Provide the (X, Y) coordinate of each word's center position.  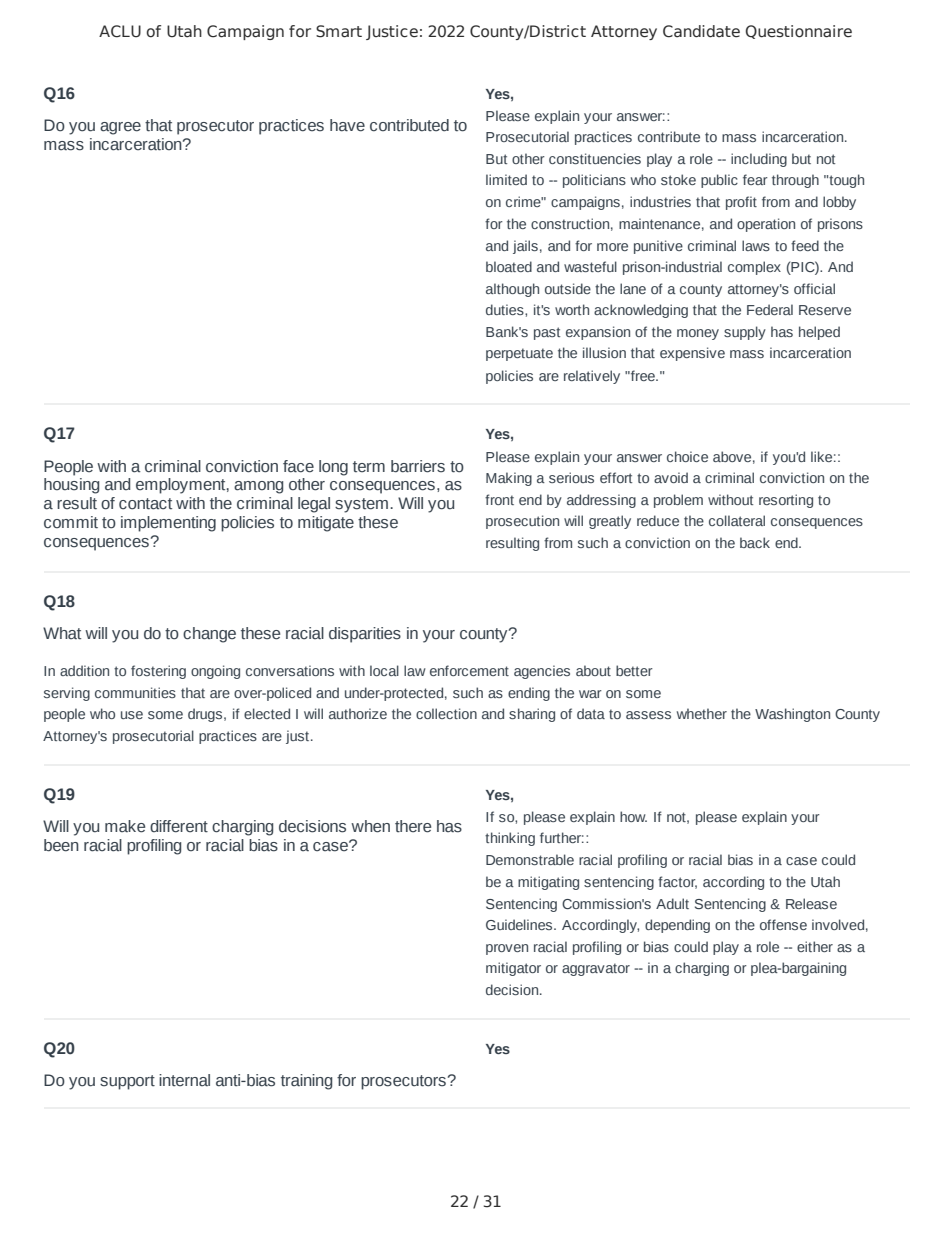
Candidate (701, 31)
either (815, 946)
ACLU (120, 31)
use (132, 715)
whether (702, 713)
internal (184, 1080)
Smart (339, 31)
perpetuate (519, 354)
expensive (692, 354)
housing (71, 486)
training (306, 1082)
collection (446, 713)
